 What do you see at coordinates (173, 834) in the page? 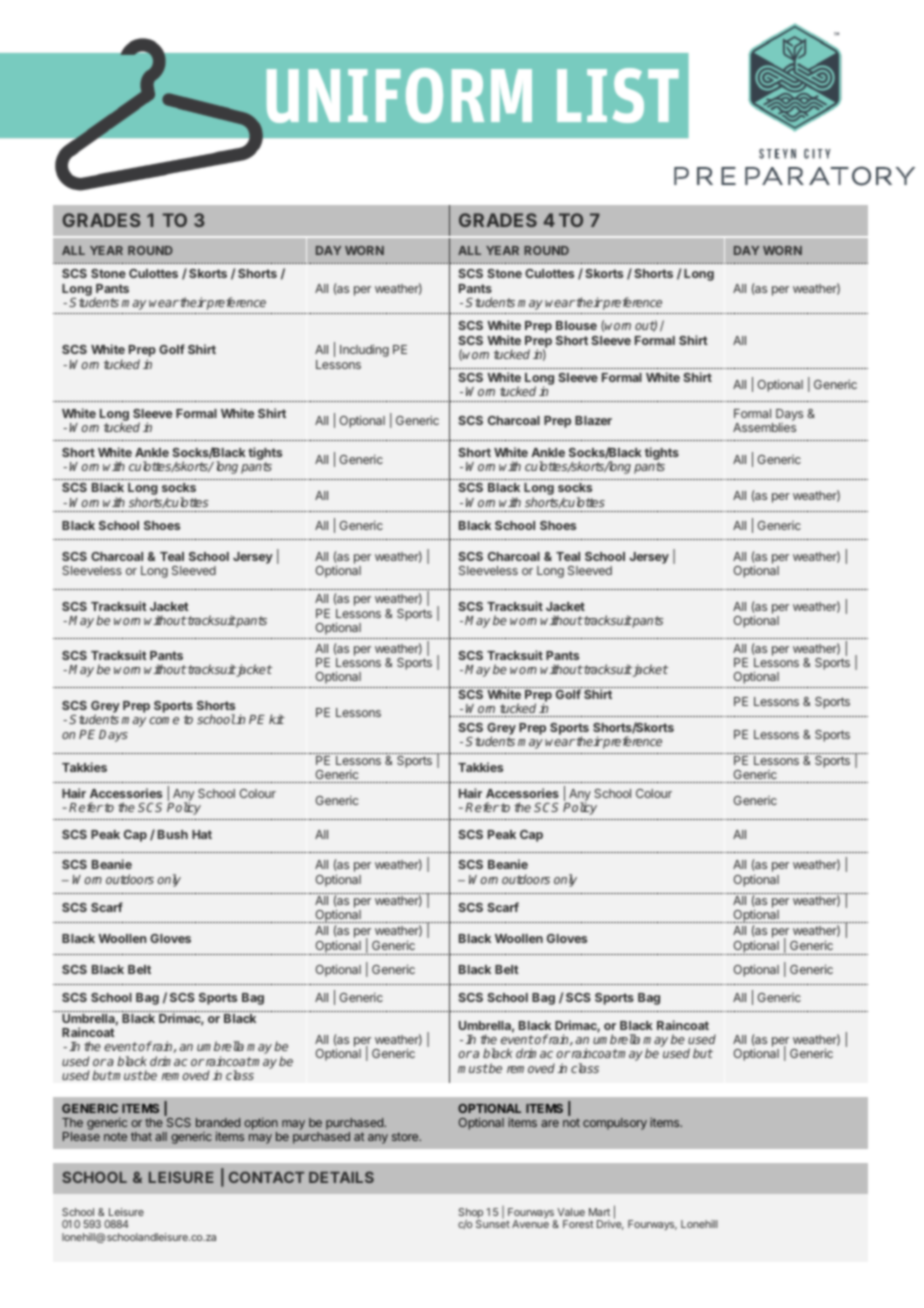
I see `Bush` at bounding box center [173, 834].
